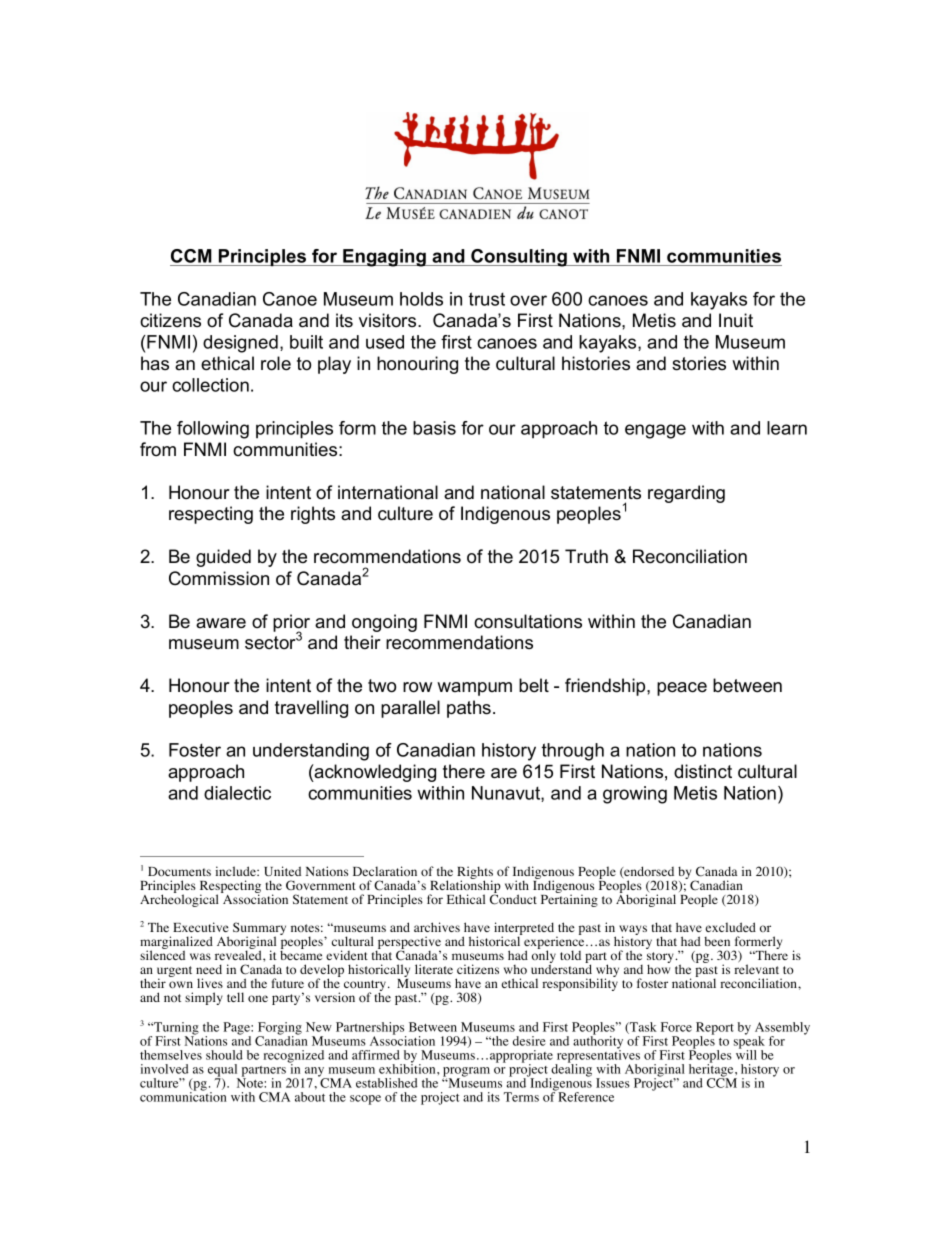  Describe the element at coordinates (237, 793) in the document. I see `dialectic` at that location.
